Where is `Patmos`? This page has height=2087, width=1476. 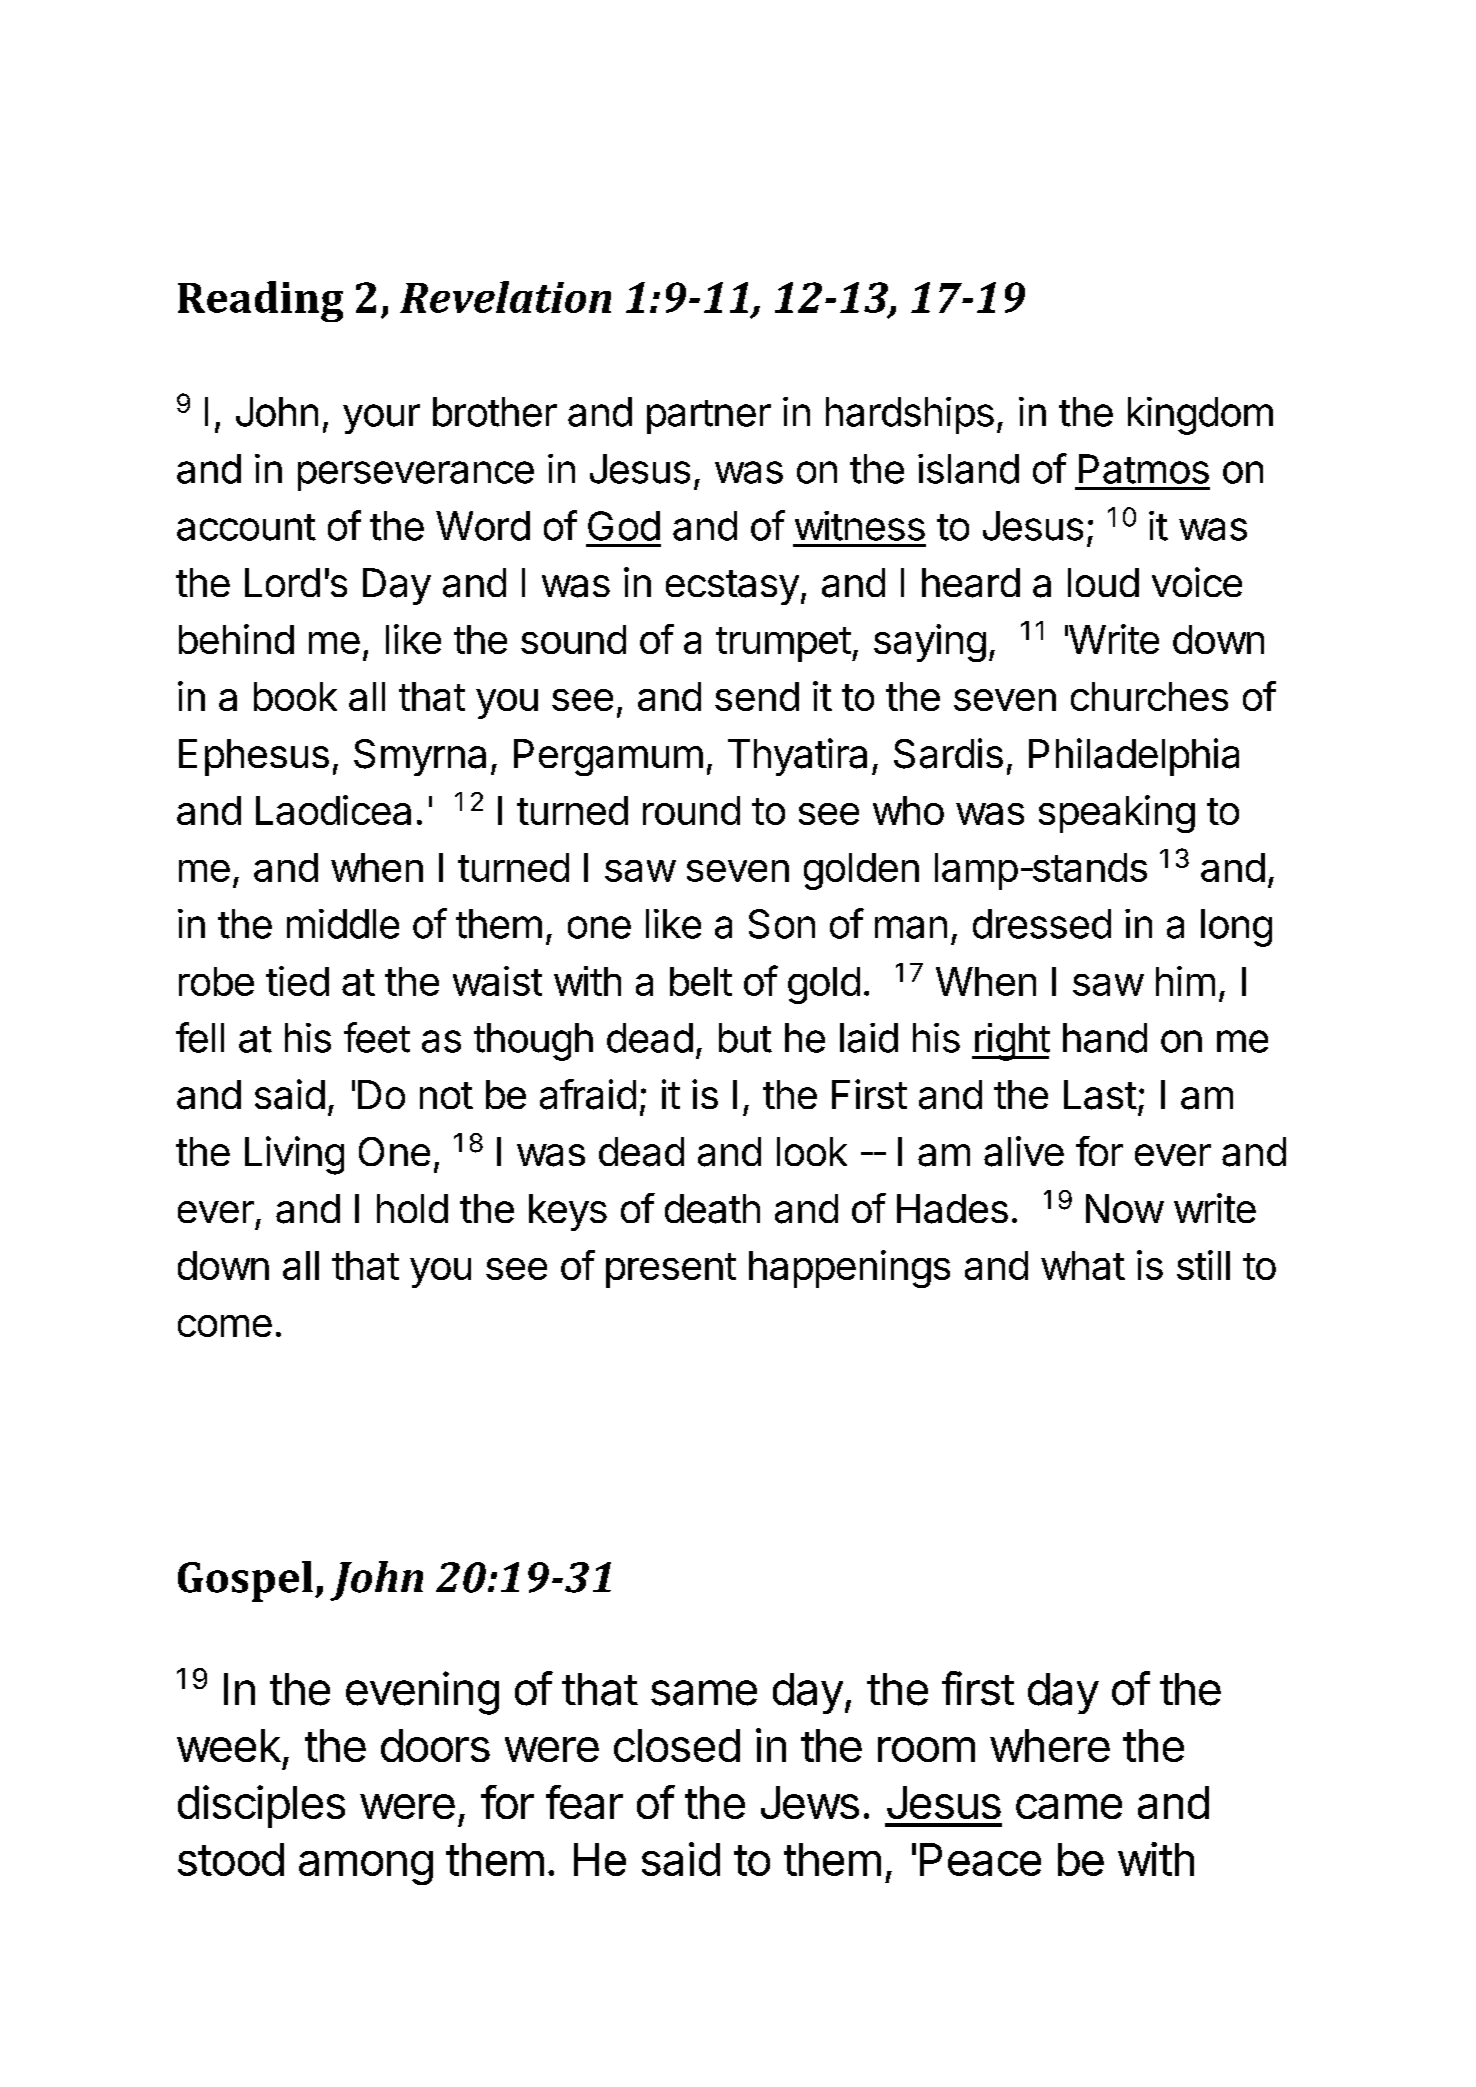 Patmos is located at coordinates (1144, 469).
